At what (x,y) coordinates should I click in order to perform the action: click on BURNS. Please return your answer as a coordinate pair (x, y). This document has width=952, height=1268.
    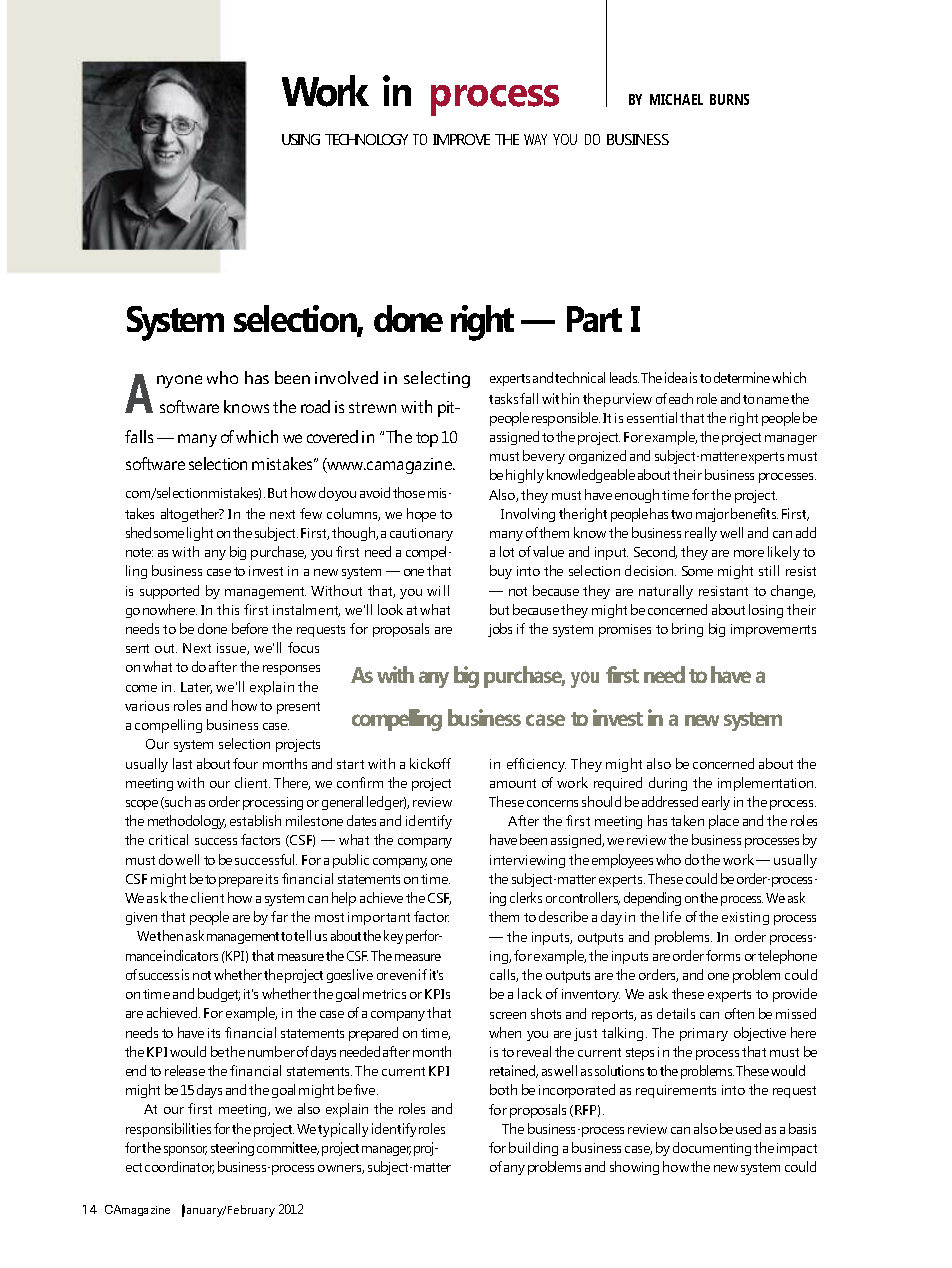
    Looking at the image, I should click on (729, 99).
